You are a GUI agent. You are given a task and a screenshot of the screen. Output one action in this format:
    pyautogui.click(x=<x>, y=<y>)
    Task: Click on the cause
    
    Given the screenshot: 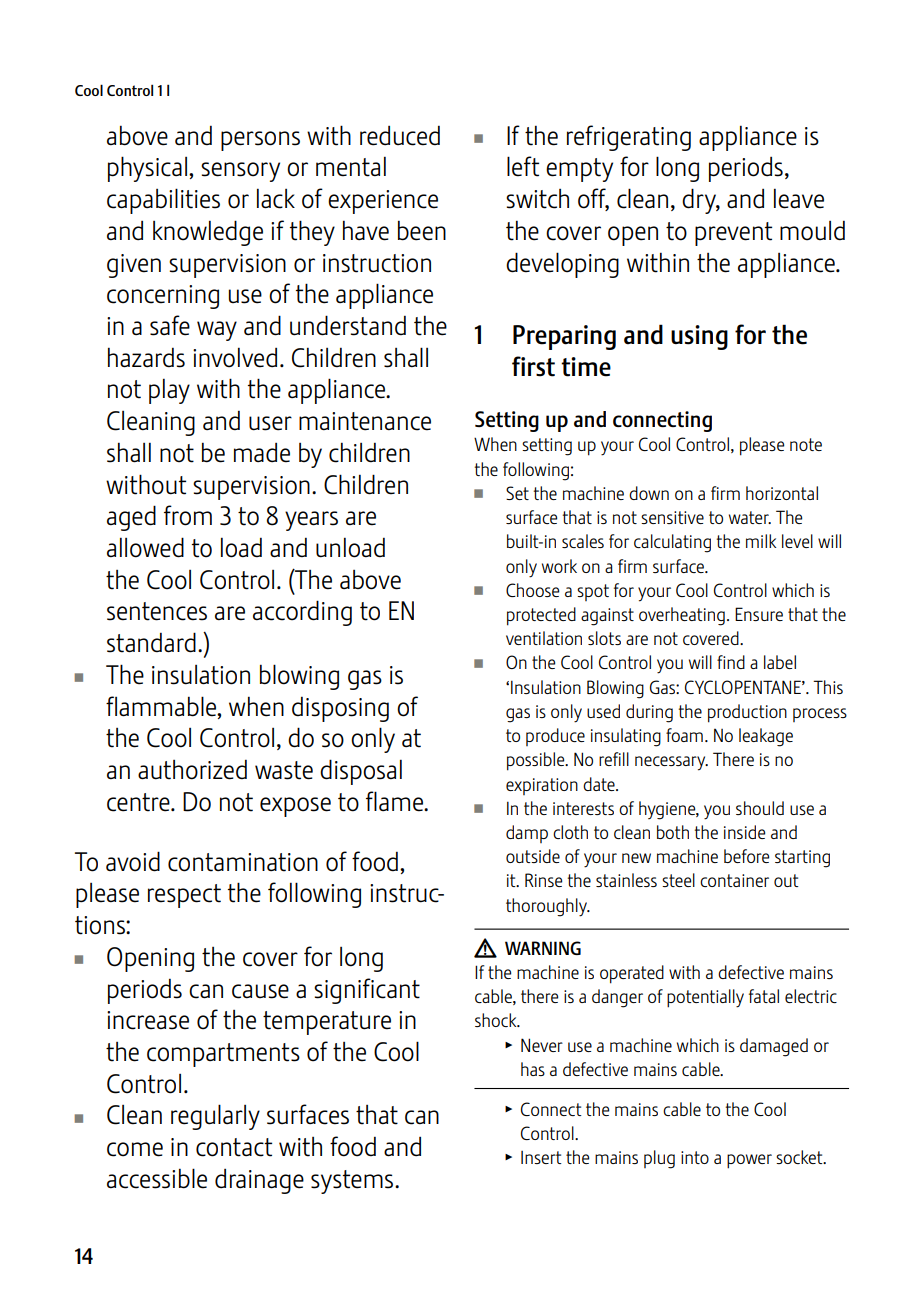 What is the action you would take?
    pyautogui.click(x=260, y=991)
